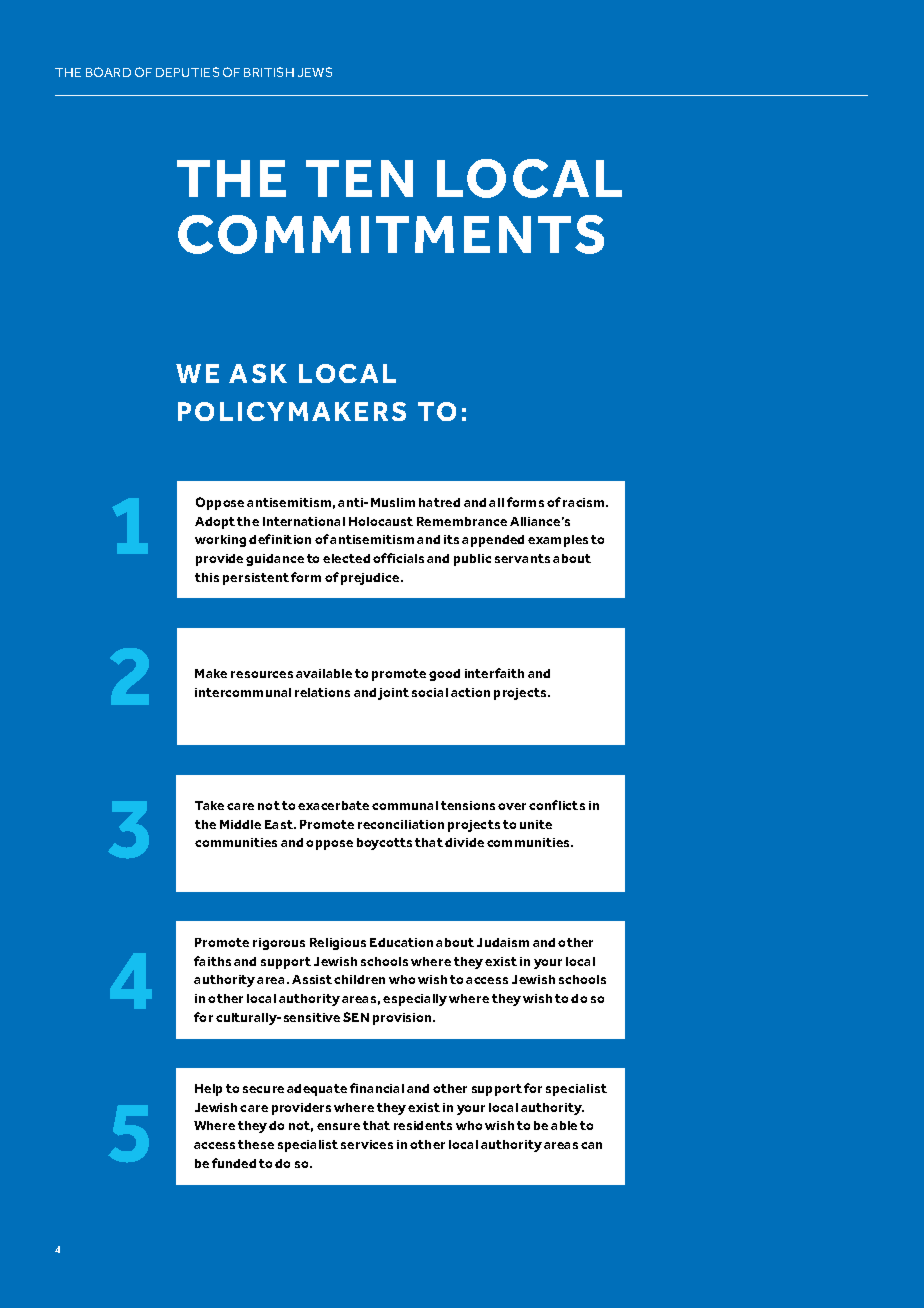  I want to click on especially, so click(415, 1000).
